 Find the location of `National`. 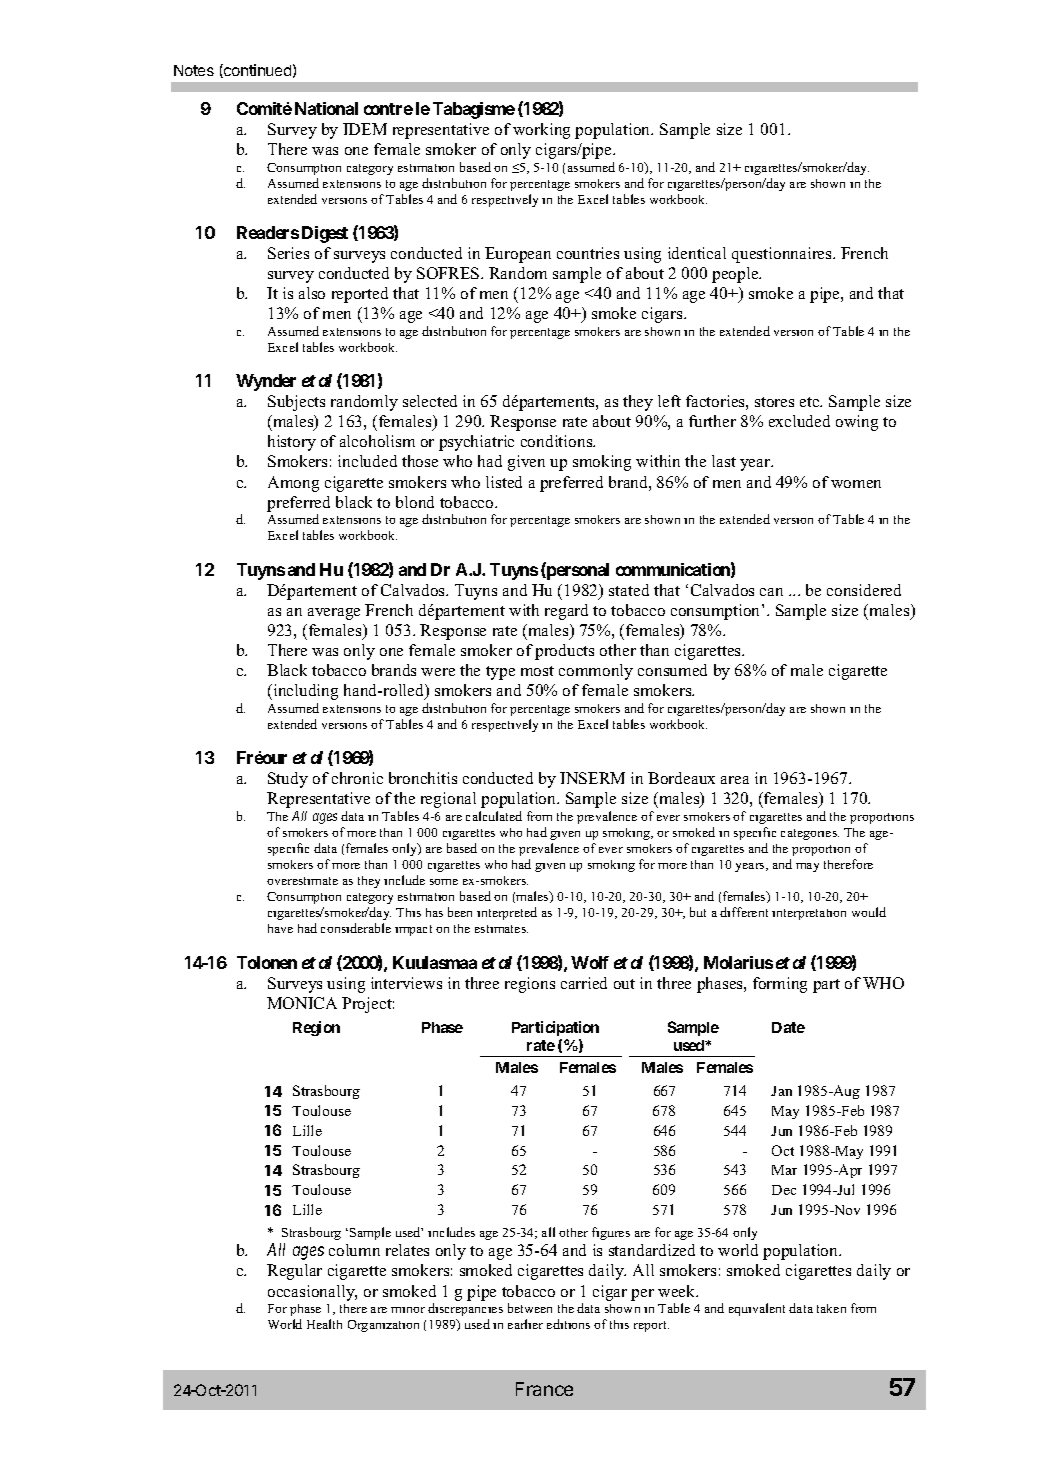

National is located at coordinates (326, 108).
